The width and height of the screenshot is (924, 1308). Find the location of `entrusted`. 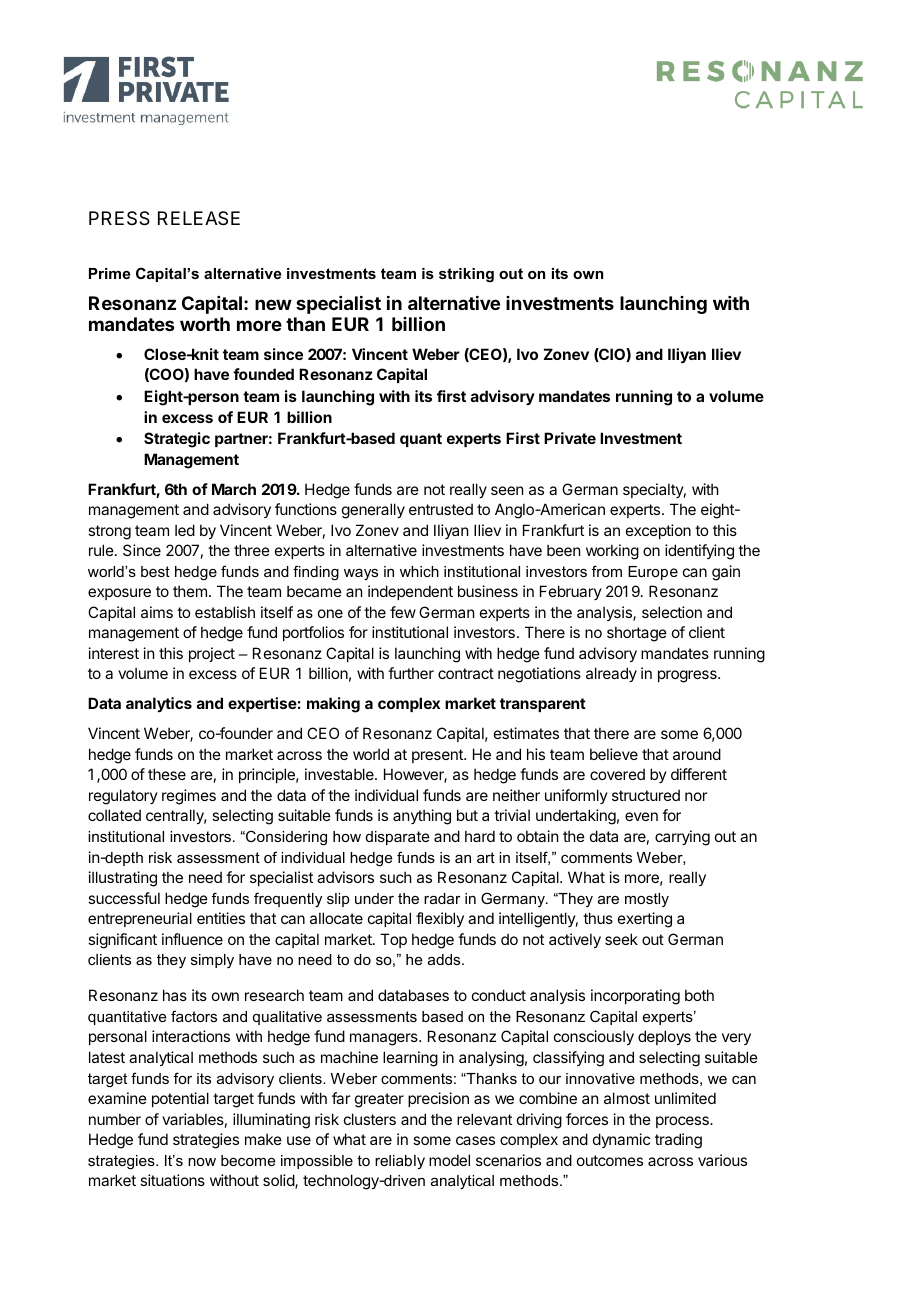

entrusted is located at coordinates (441, 509).
